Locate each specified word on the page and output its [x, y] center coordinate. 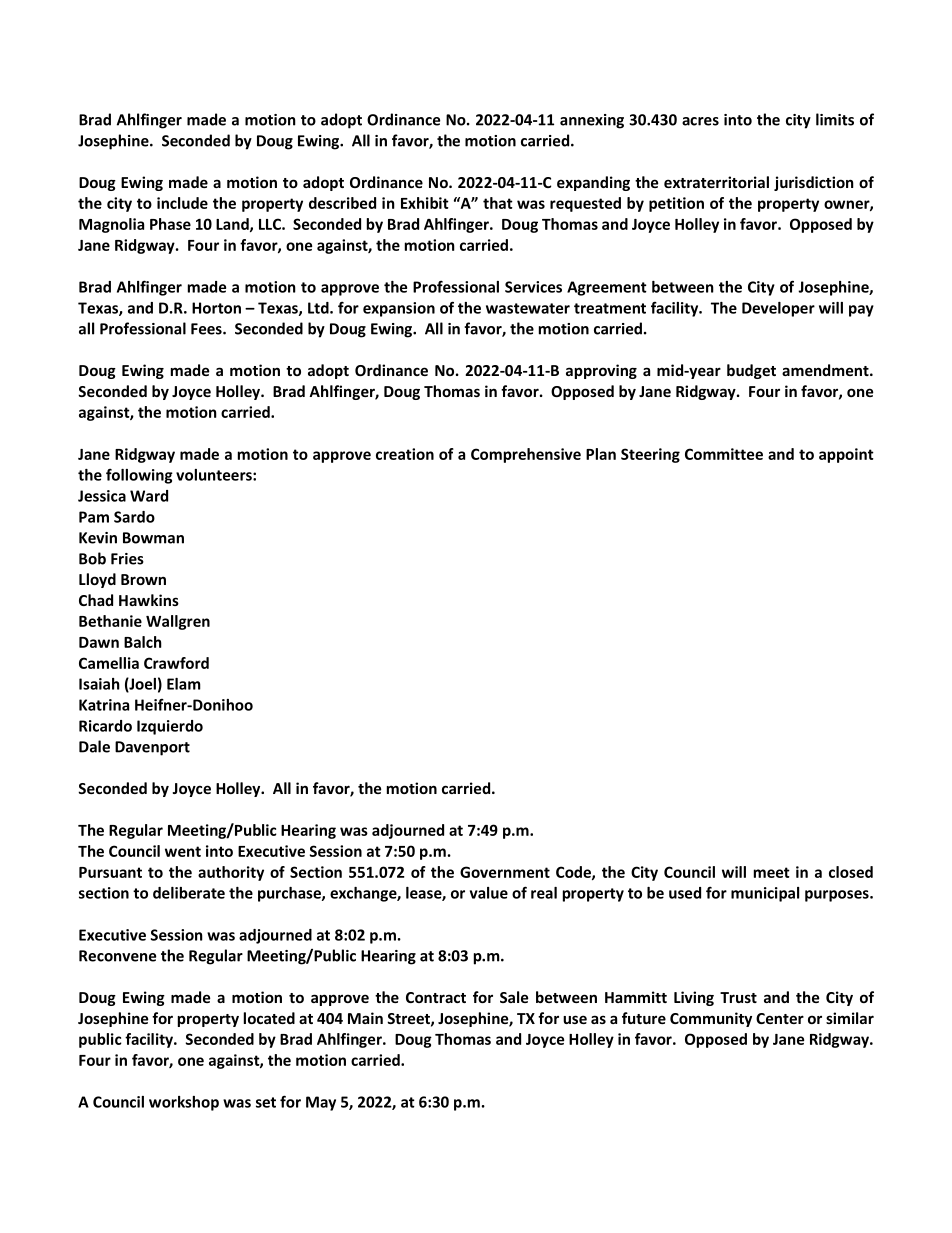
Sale [514, 997]
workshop [184, 1103]
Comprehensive [526, 455]
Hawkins [149, 600]
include [182, 203]
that [498, 203]
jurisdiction [814, 183]
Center [780, 1018]
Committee [724, 454]
